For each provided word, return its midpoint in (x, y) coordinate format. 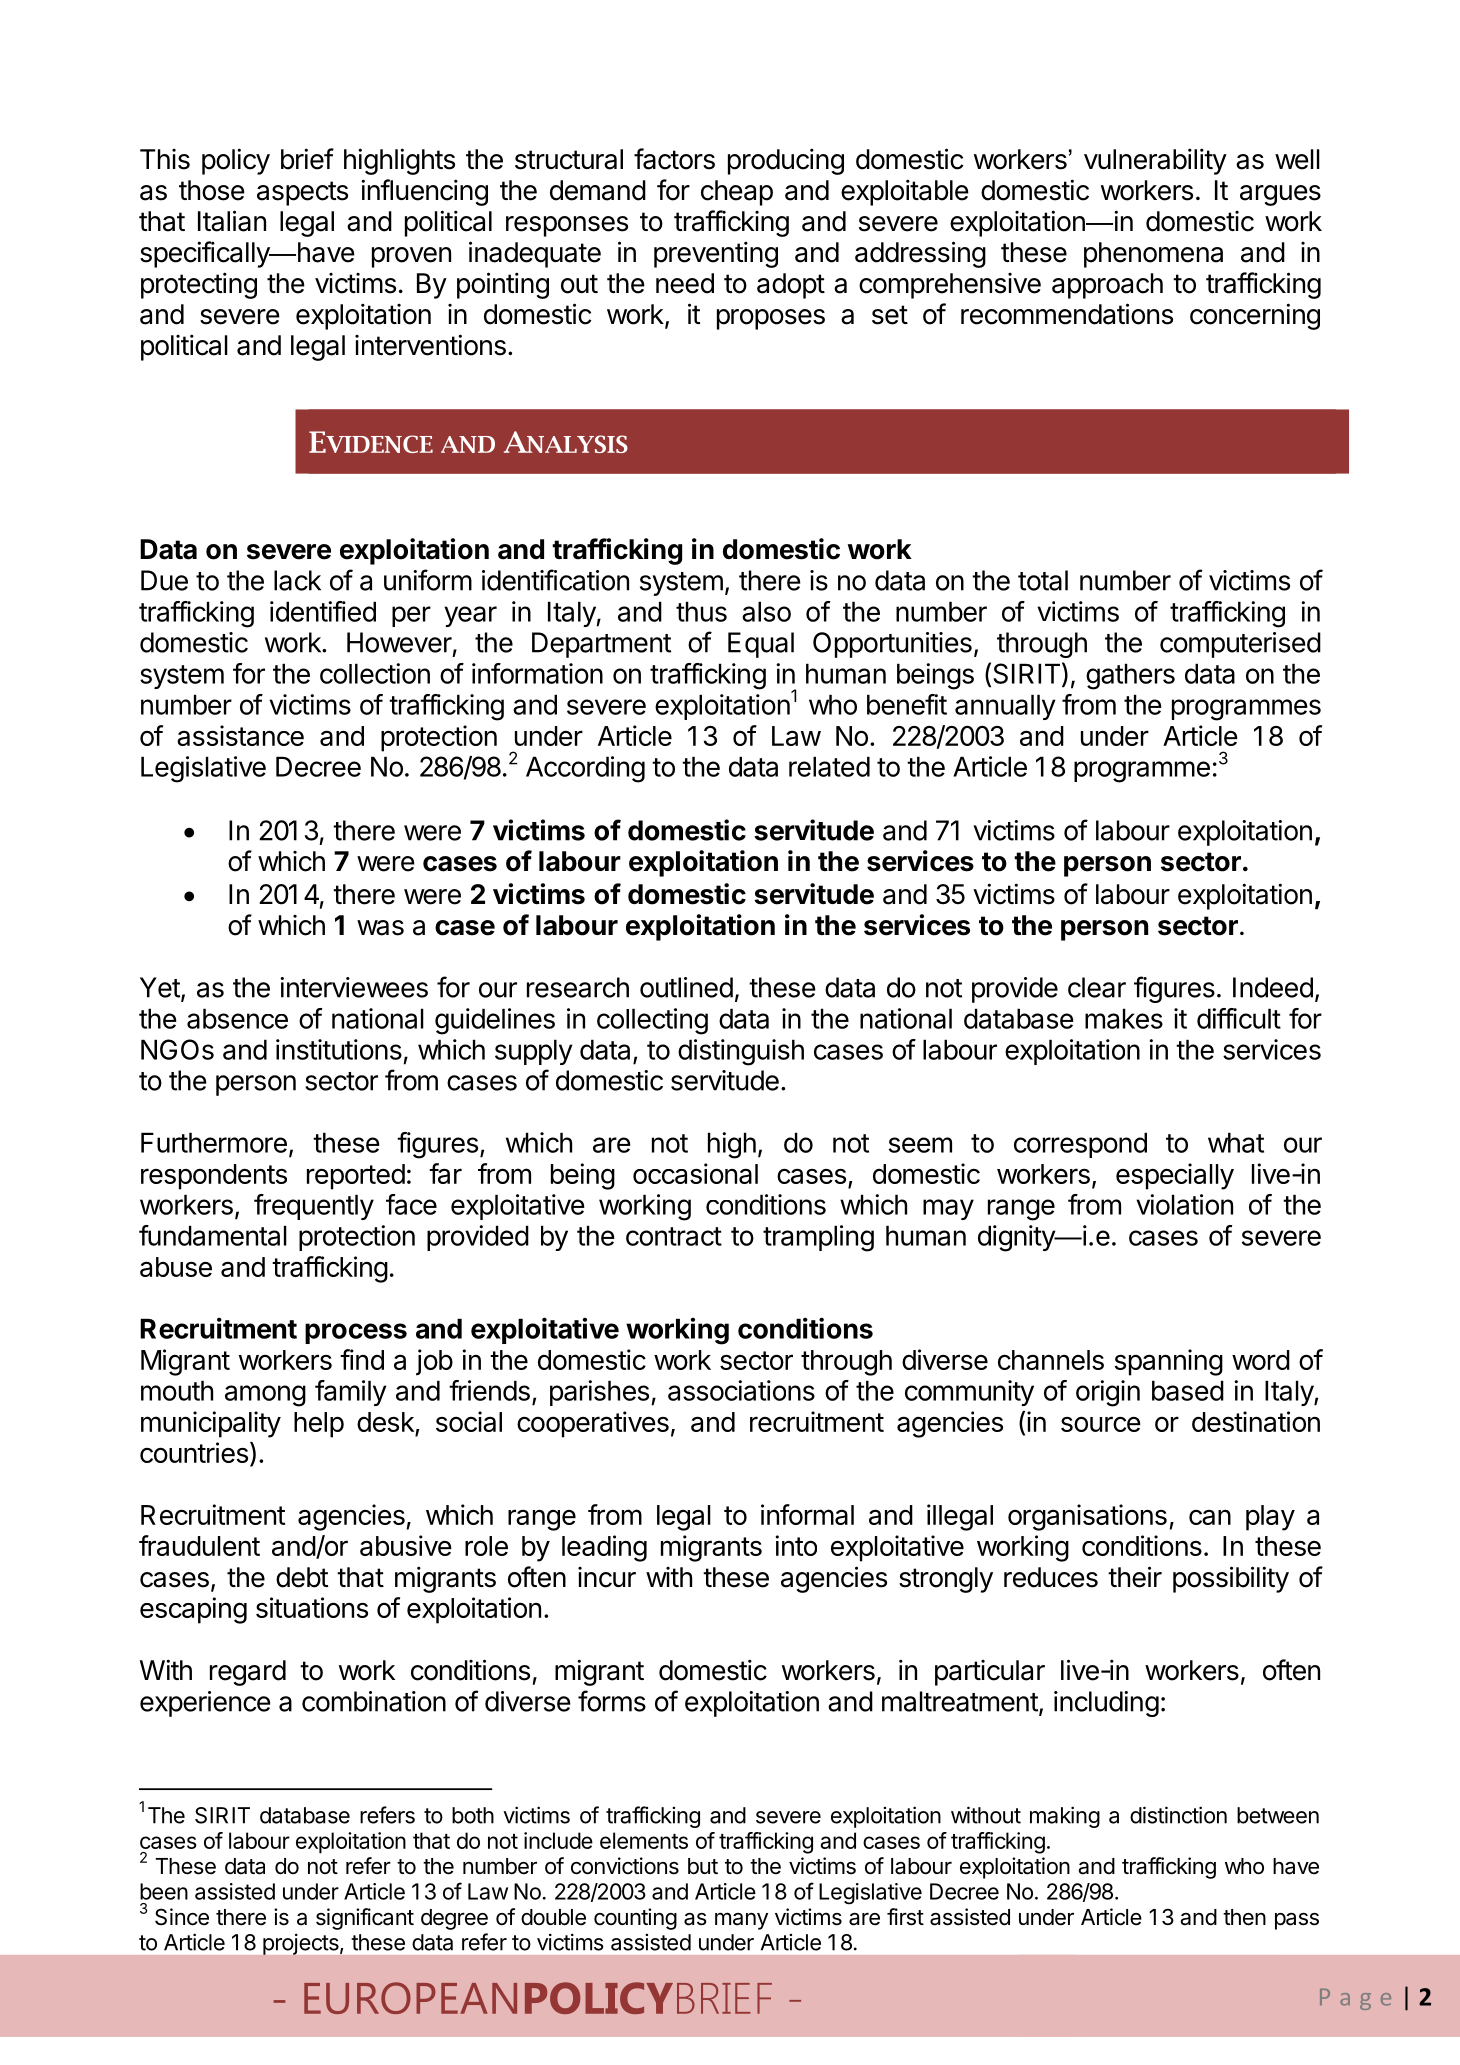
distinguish (741, 1052)
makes (1124, 1018)
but (703, 1866)
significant (365, 1919)
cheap (737, 193)
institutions (339, 1049)
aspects (302, 193)
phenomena (1153, 255)
